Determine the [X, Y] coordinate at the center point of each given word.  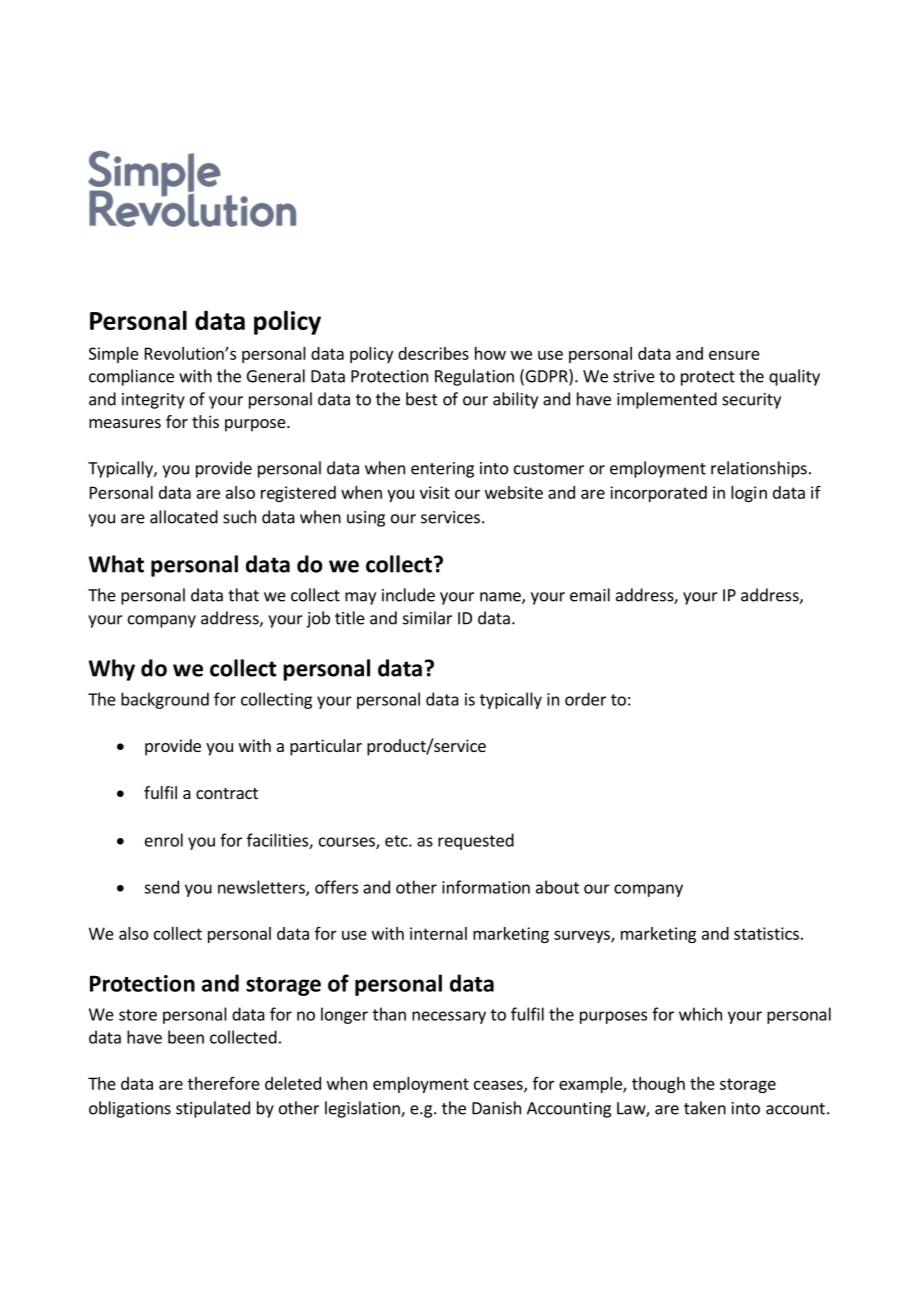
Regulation [474, 377]
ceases [499, 1086]
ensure [734, 355]
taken [705, 1108]
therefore [224, 1083]
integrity [153, 401]
